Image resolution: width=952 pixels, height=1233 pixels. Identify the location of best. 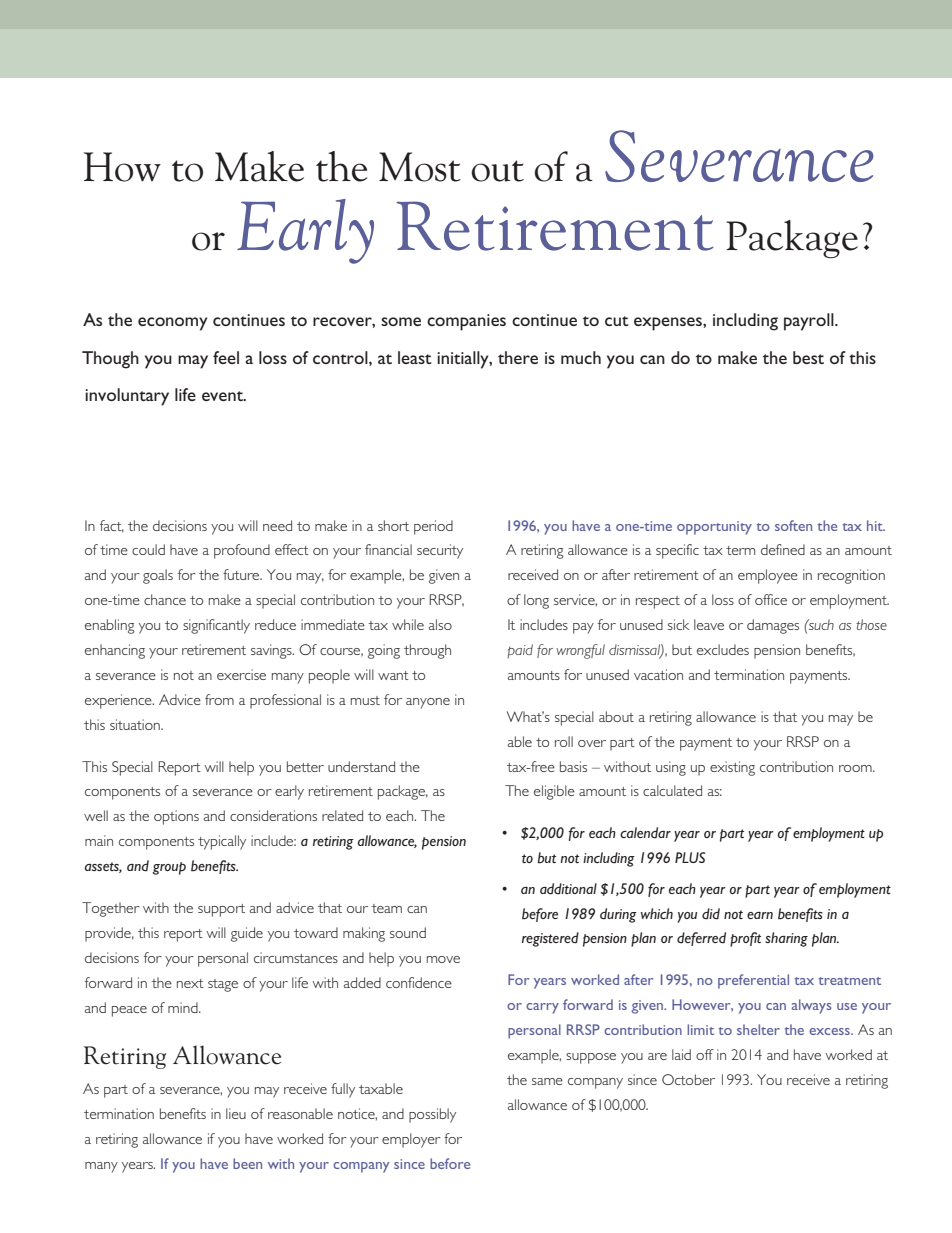
(808, 357).
